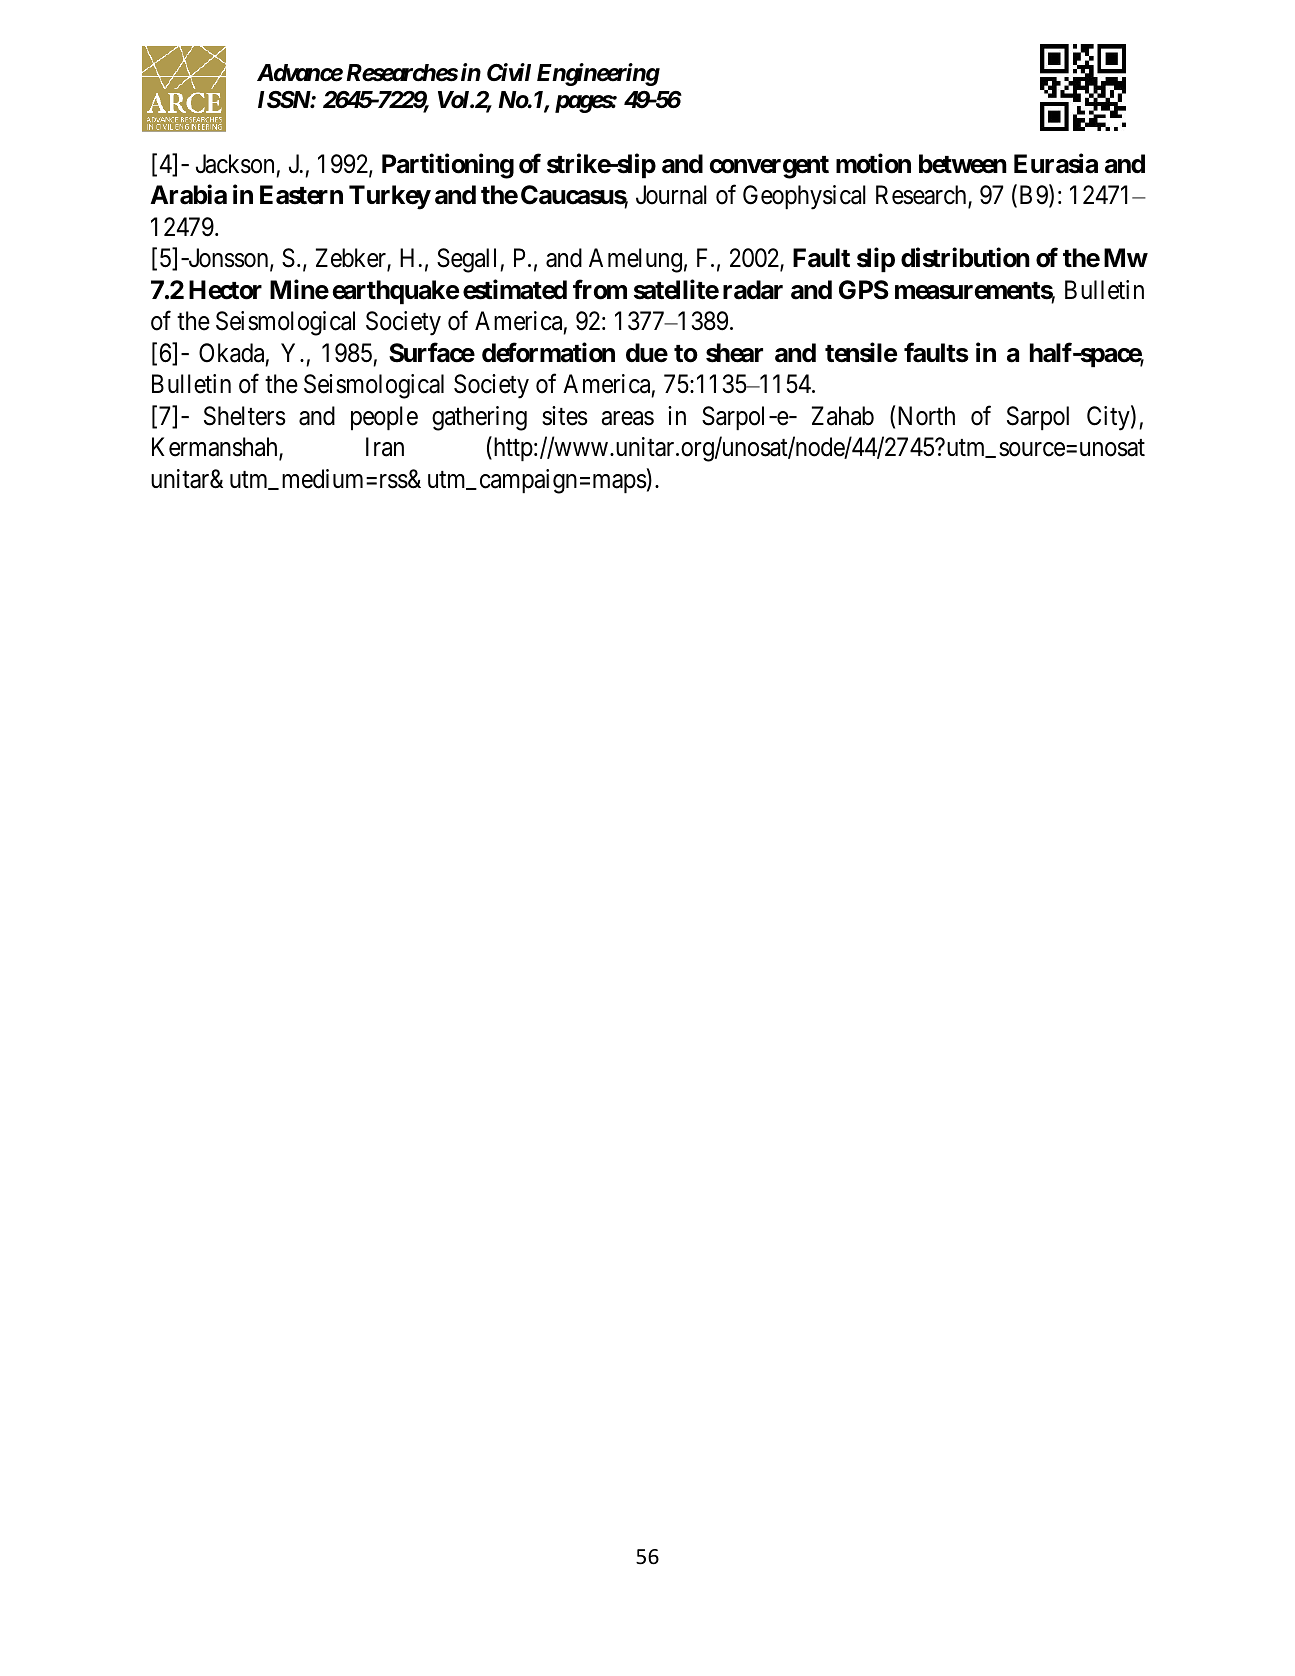 The width and height of the page is (1295, 1676). What do you see at coordinates (769, 167) in the page?
I see `convergent` at bounding box center [769, 167].
